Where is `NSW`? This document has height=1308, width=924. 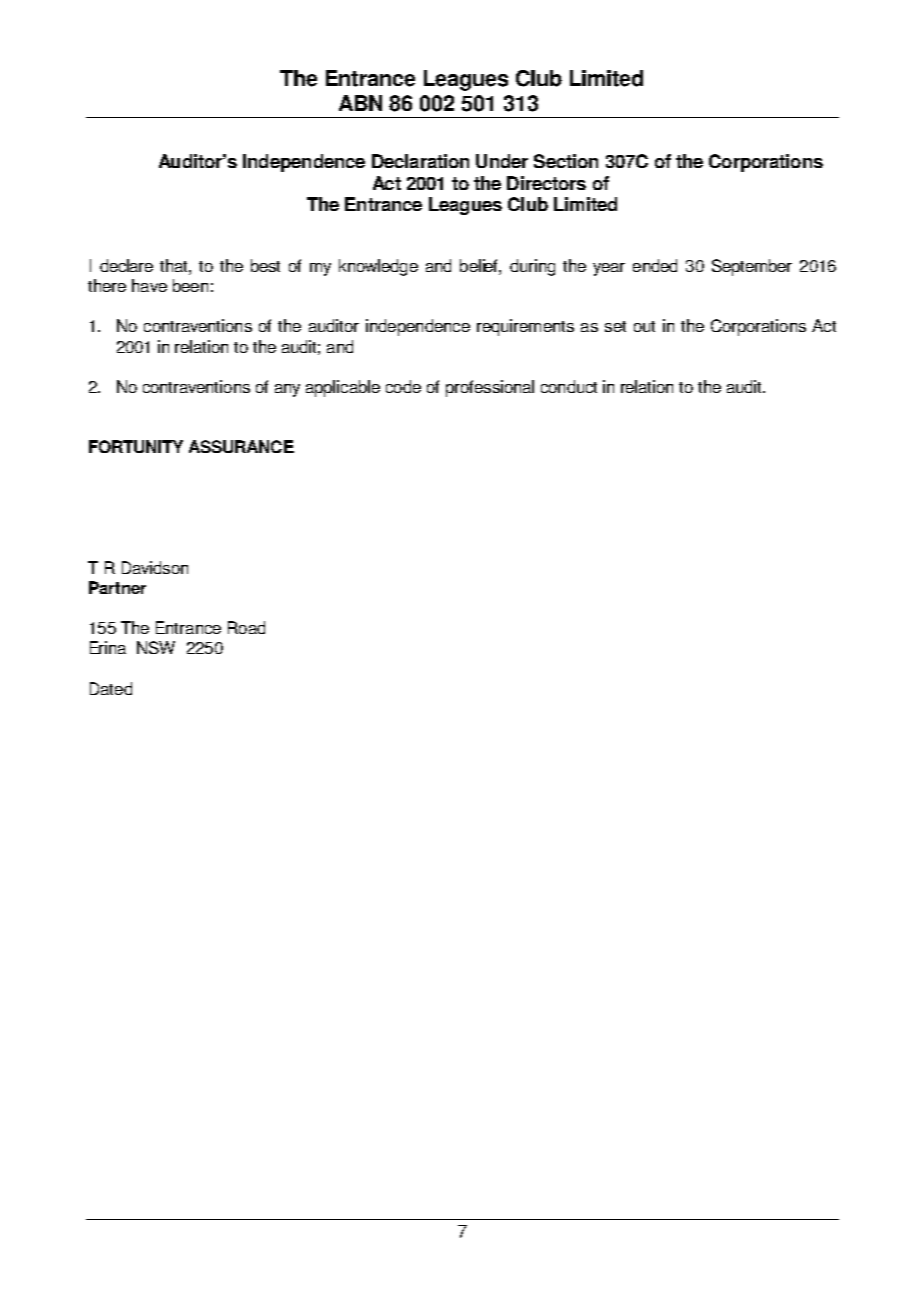 NSW is located at coordinates (156, 647).
